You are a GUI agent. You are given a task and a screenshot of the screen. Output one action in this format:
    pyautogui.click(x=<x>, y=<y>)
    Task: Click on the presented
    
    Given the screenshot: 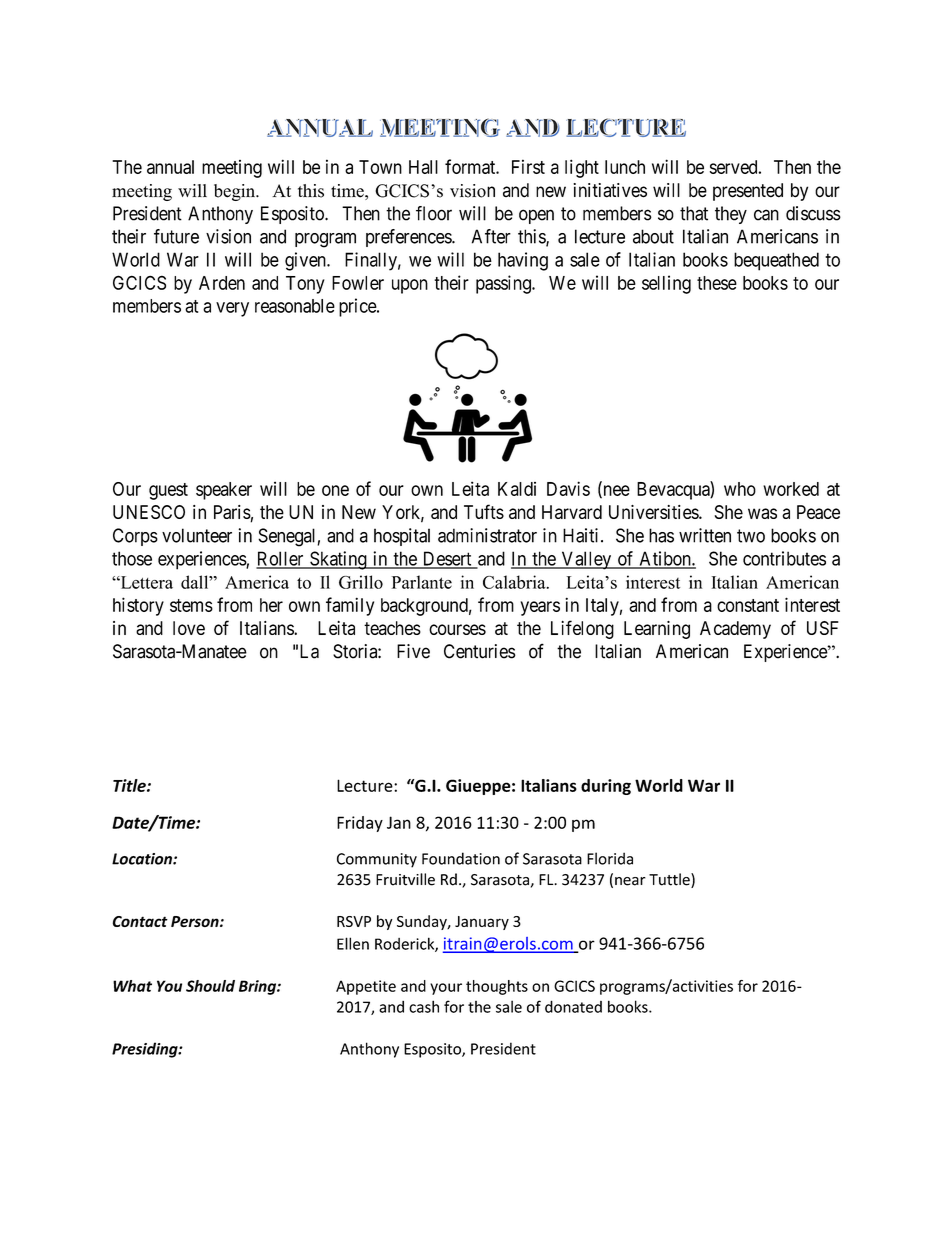 What is the action you would take?
    pyautogui.click(x=748, y=192)
